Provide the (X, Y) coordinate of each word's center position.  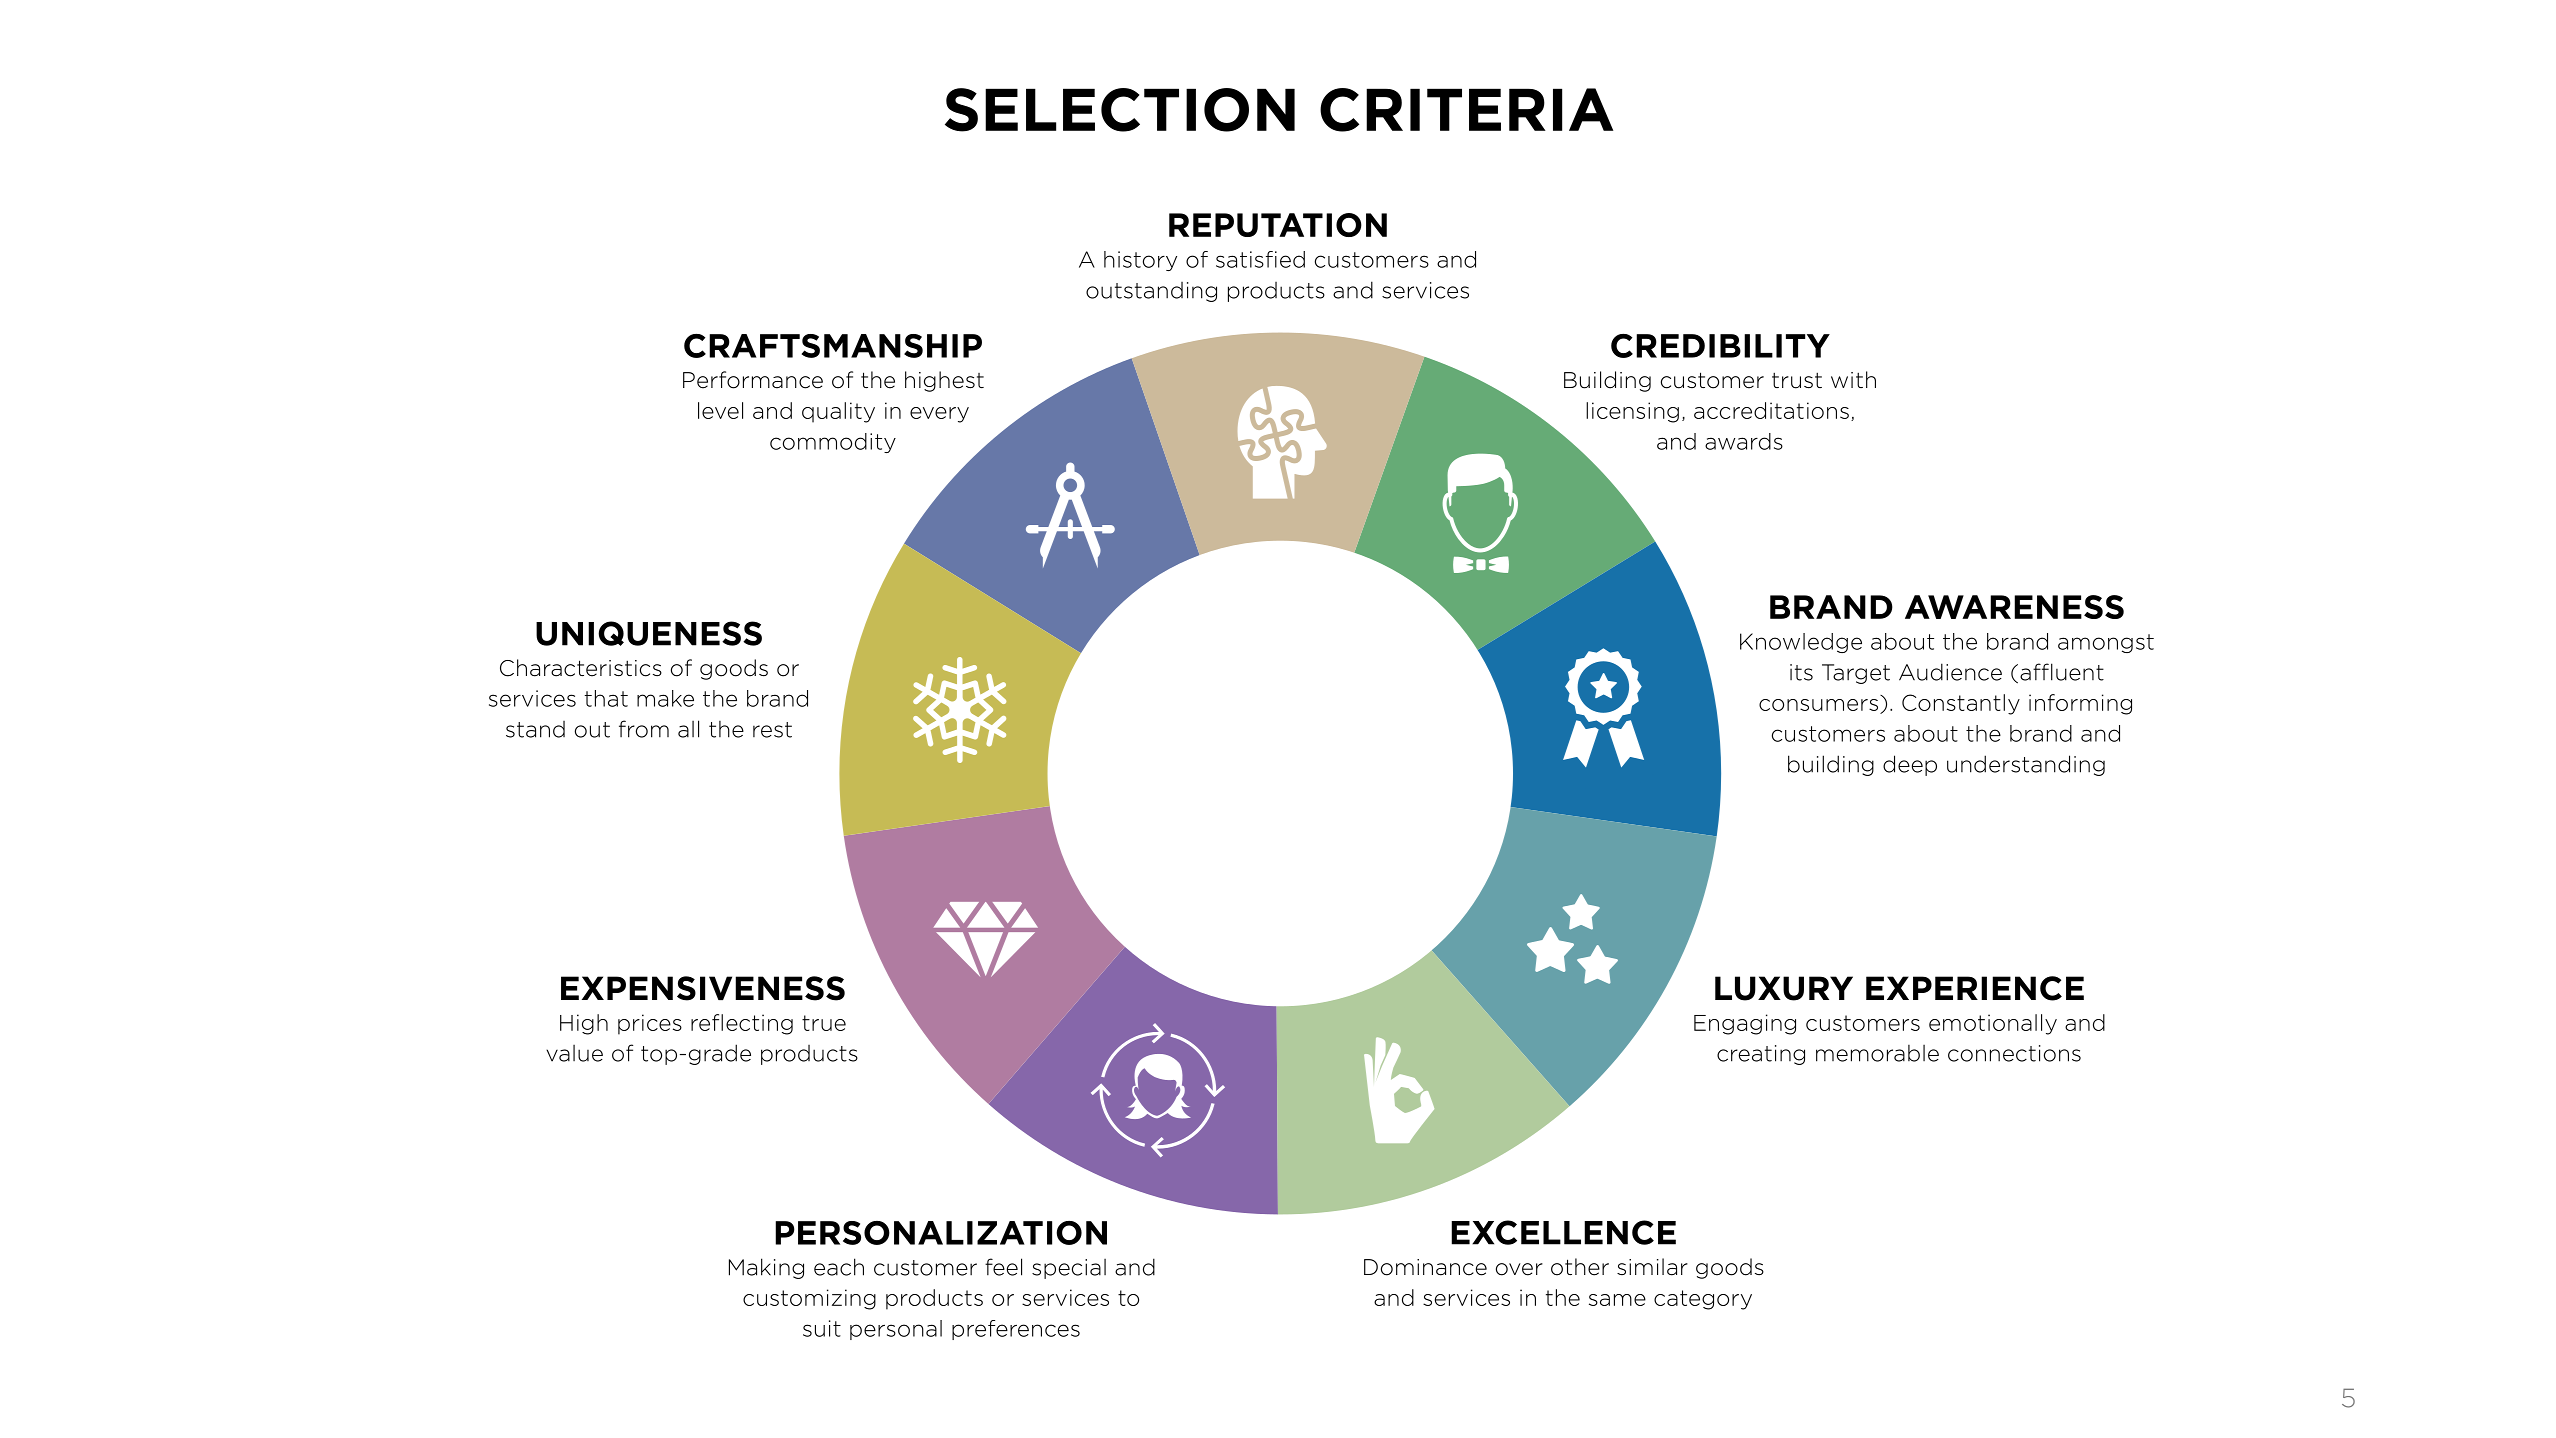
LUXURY (1784, 988)
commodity (833, 443)
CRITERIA (1466, 110)
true (824, 1023)
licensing (1632, 412)
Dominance (1425, 1267)
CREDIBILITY (1720, 346)
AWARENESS (2014, 607)
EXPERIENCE (1975, 988)
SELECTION (1120, 110)
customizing (809, 1299)
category (1703, 1300)
